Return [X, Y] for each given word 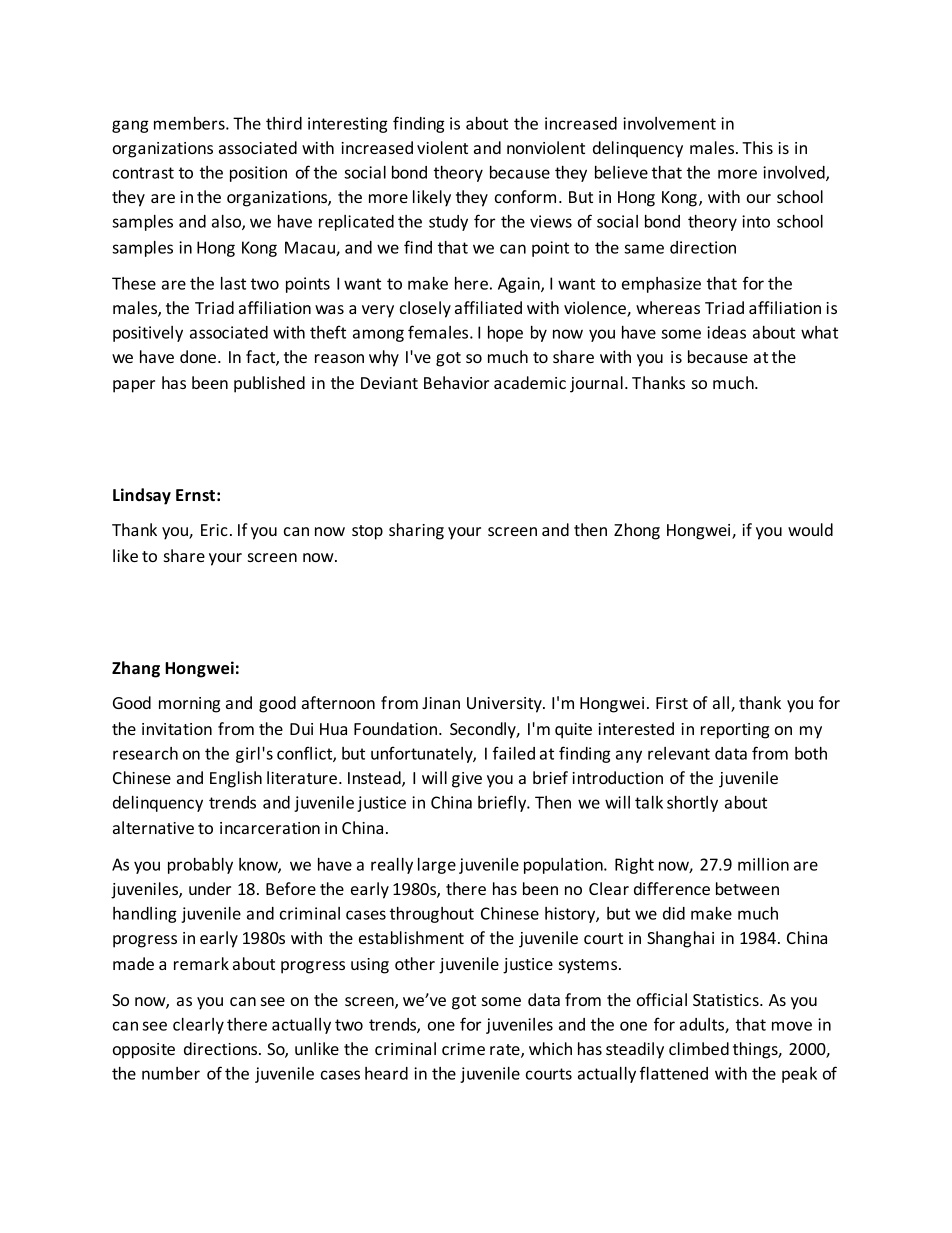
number [171, 1073]
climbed [699, 1048]
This [757, 147]
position [258, 174]
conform [525, 196]
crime [463, 1049]
